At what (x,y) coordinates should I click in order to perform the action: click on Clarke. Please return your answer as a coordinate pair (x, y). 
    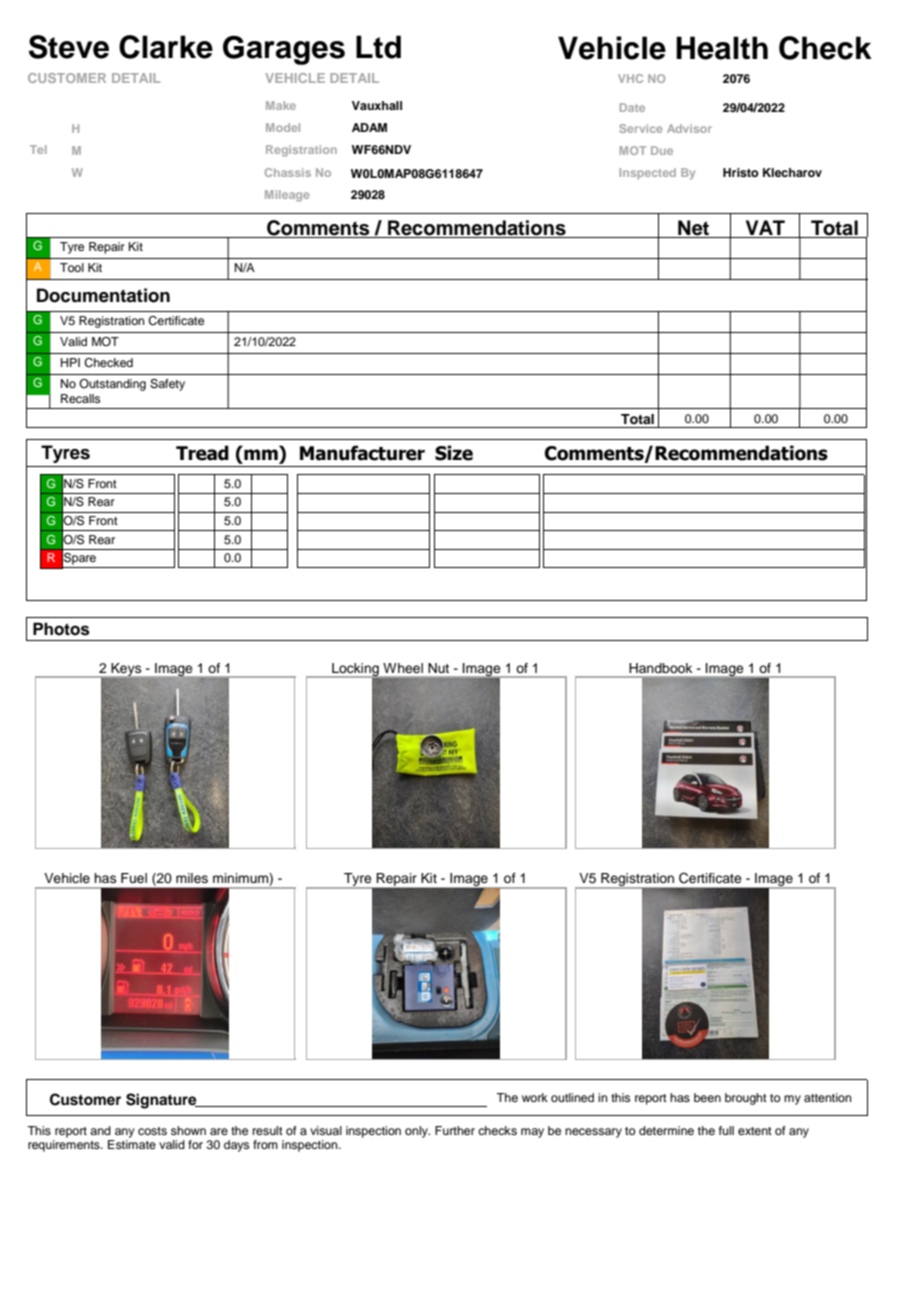
    Looking at the image, I should click on (166, 47).
